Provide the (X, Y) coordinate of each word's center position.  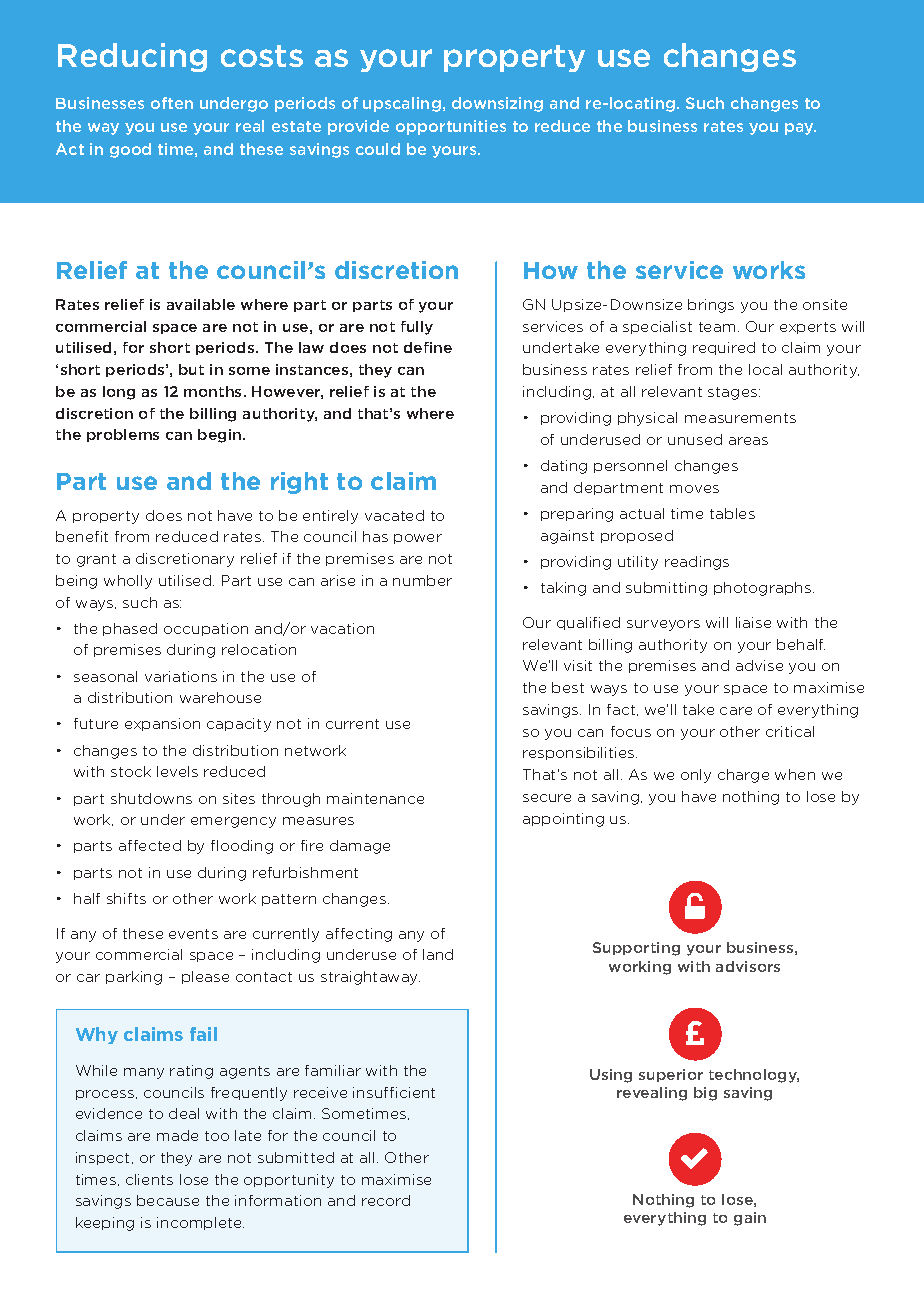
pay (800, 129)
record (386, 1200)
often (172, 103)
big (705, 1094)
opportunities (451, 127)
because (168, 1200)
